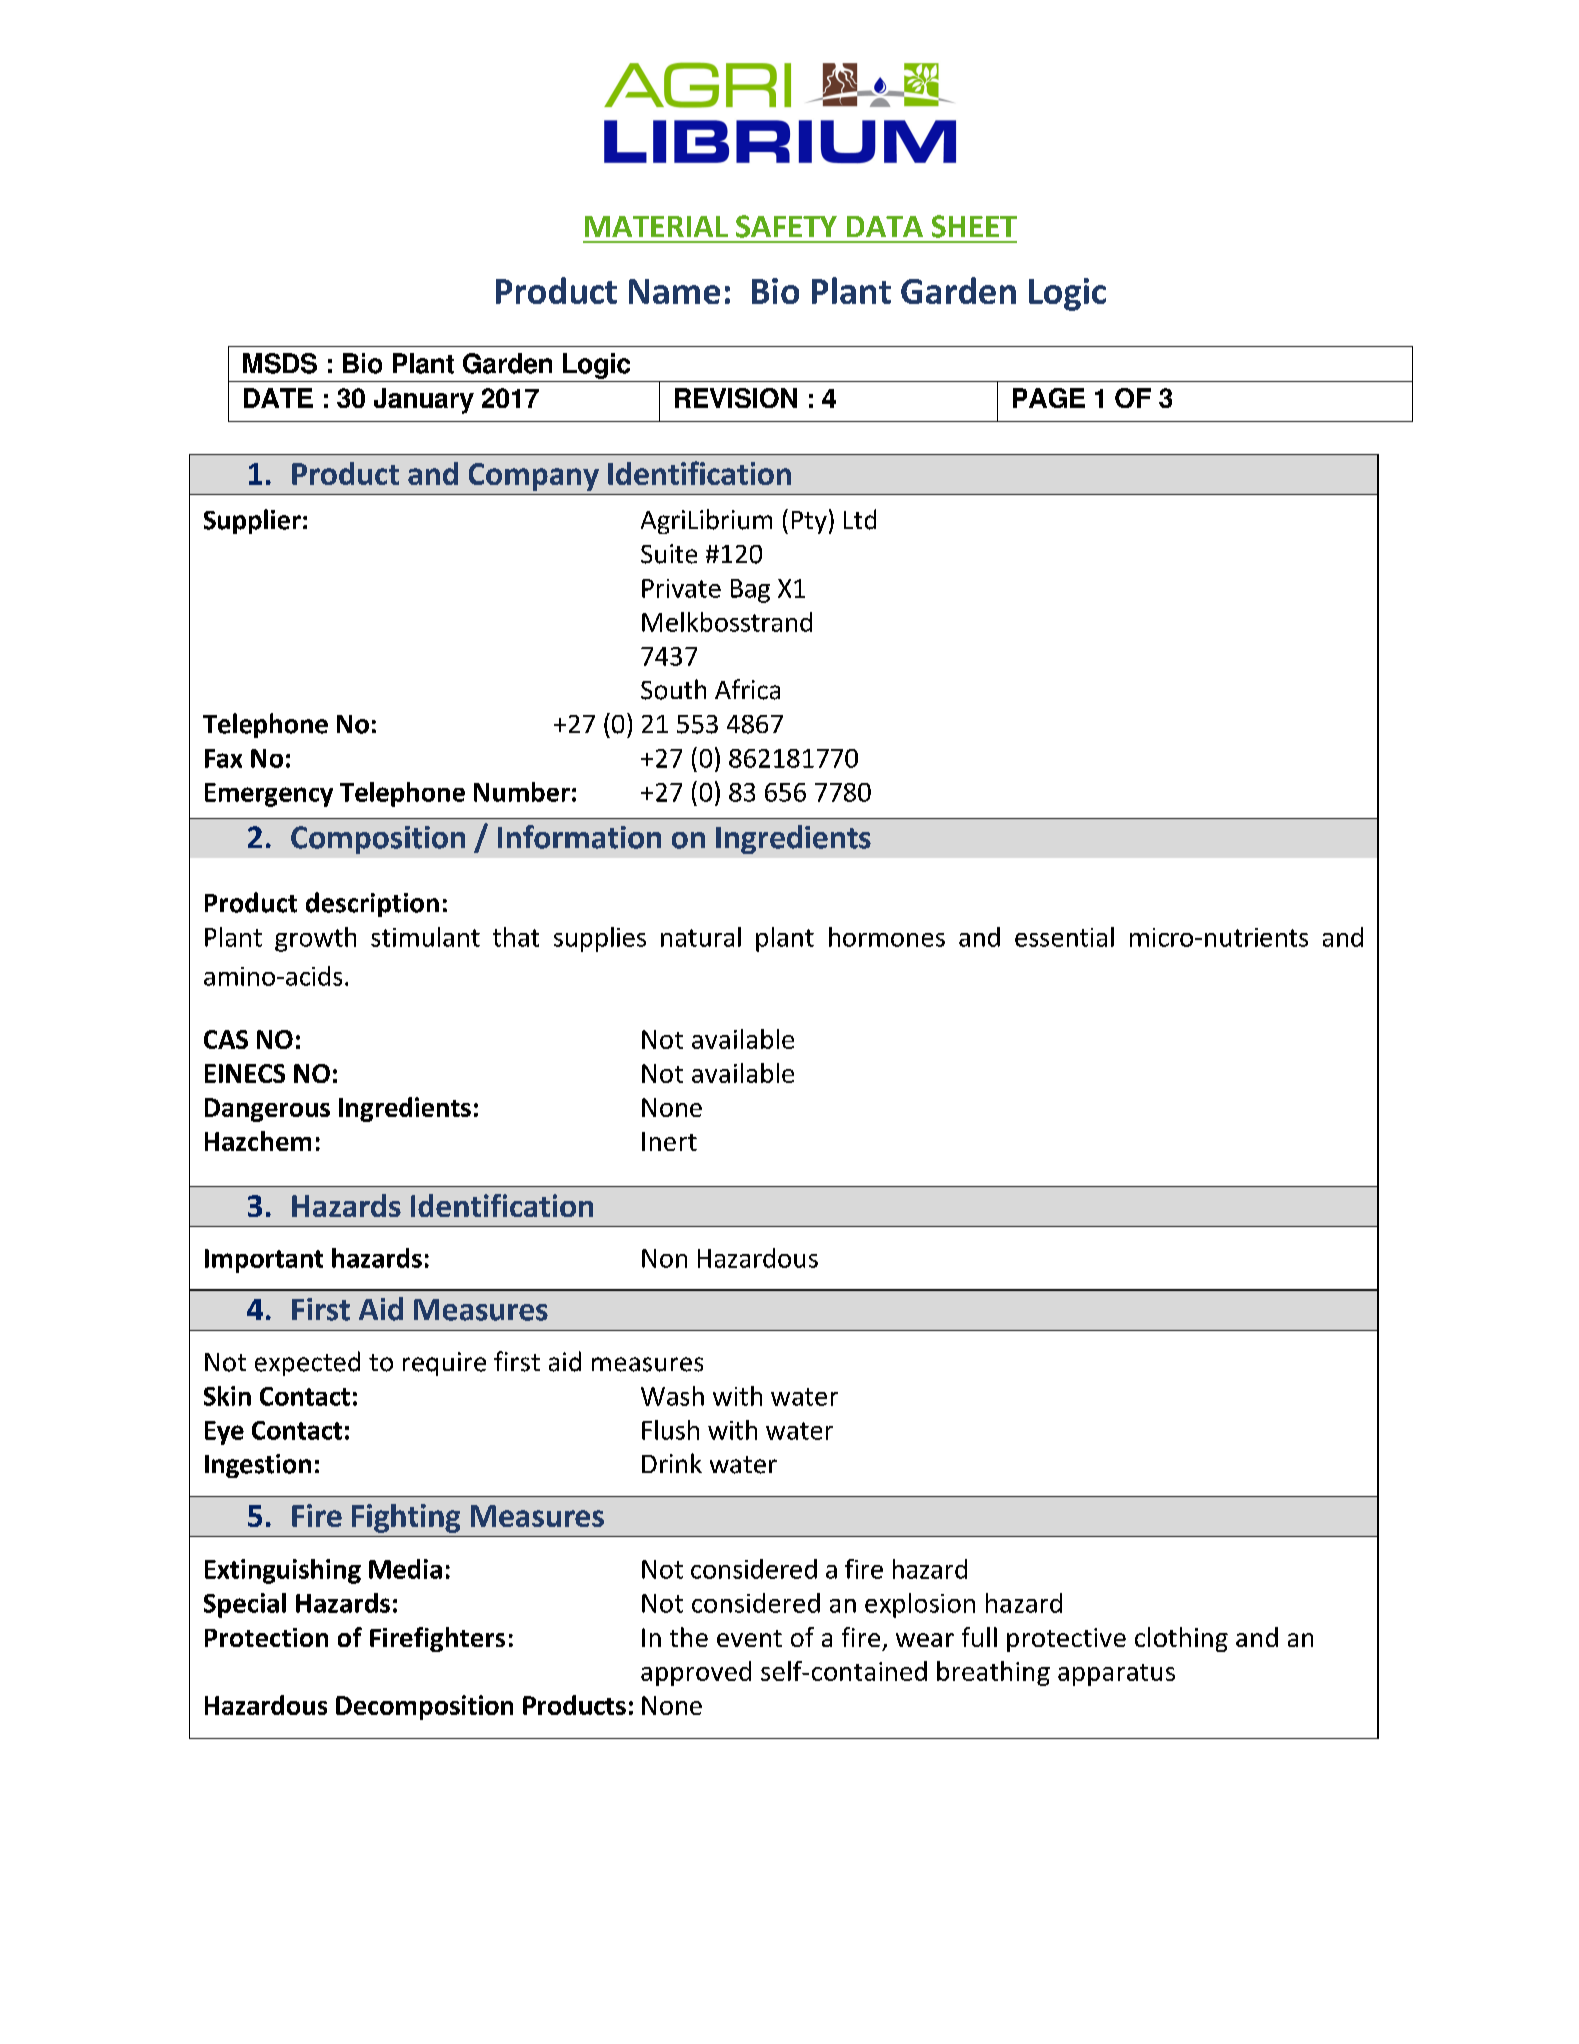 This page has height=2044, width=1579. What do you see at coordinates (670, 1430) in the page?
I see `Flush` at bounding box center [670, 1430].
